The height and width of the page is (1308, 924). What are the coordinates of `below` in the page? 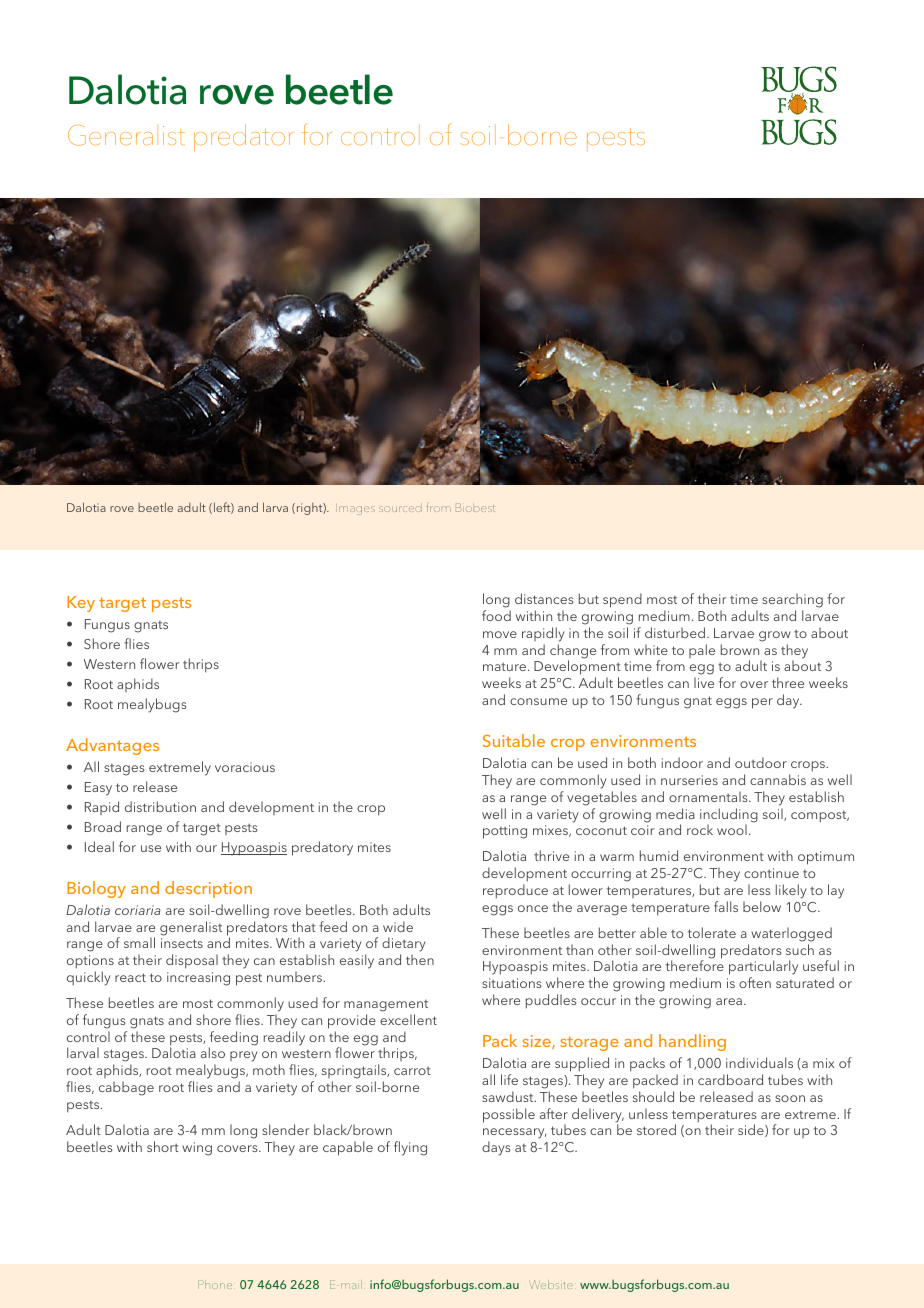 It's located at (762, 906).
